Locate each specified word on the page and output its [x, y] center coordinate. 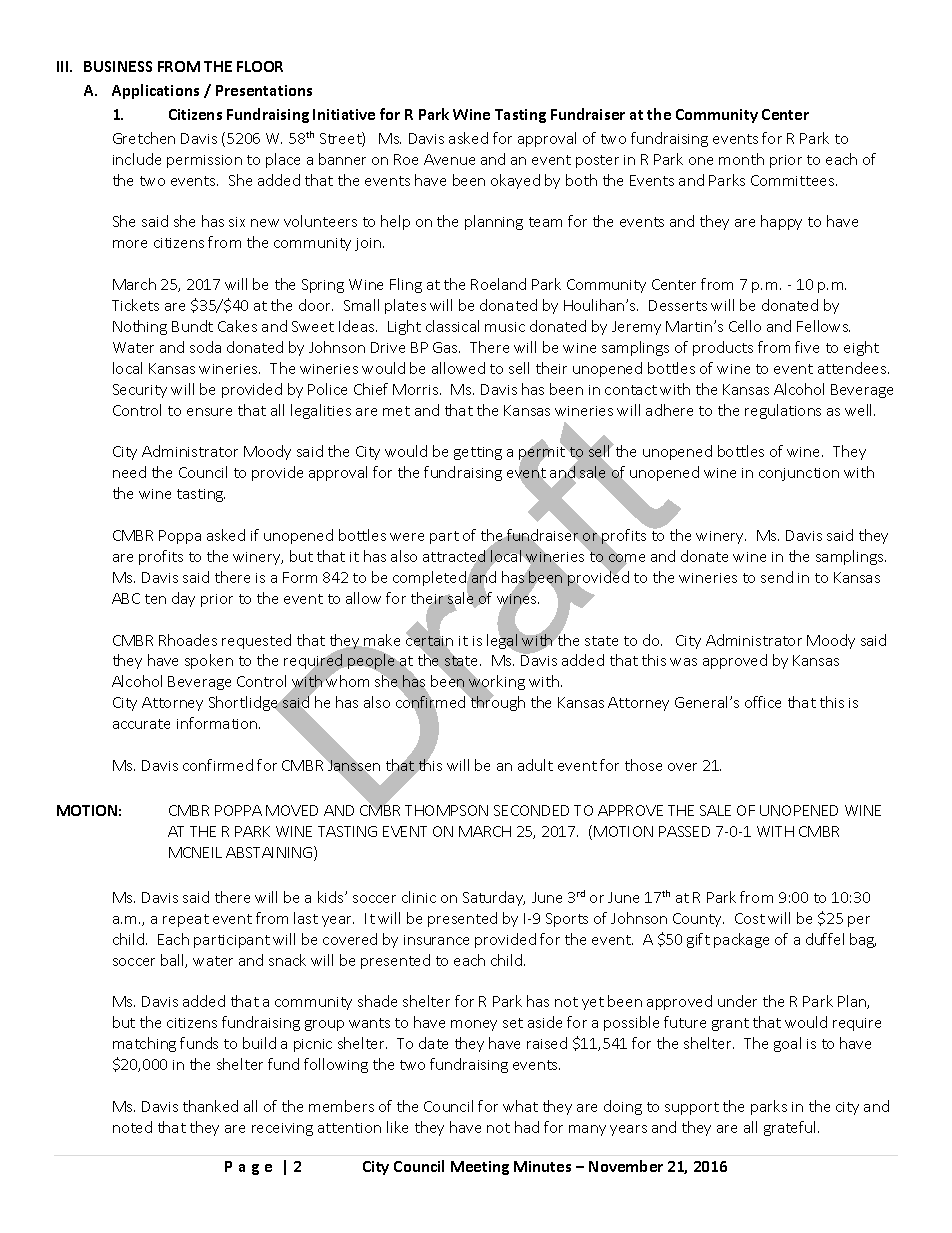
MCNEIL [195, 852]
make [381, 641]
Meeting [480, 1168]
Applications [155, 91]
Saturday [494, 898]
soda [205, 347]
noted [132, 1127]
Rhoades [188, 640]
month [741, 159]
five [807, 347]
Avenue [449, 159]
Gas [446, 347]
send [777, 577]
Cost [750, 918]
